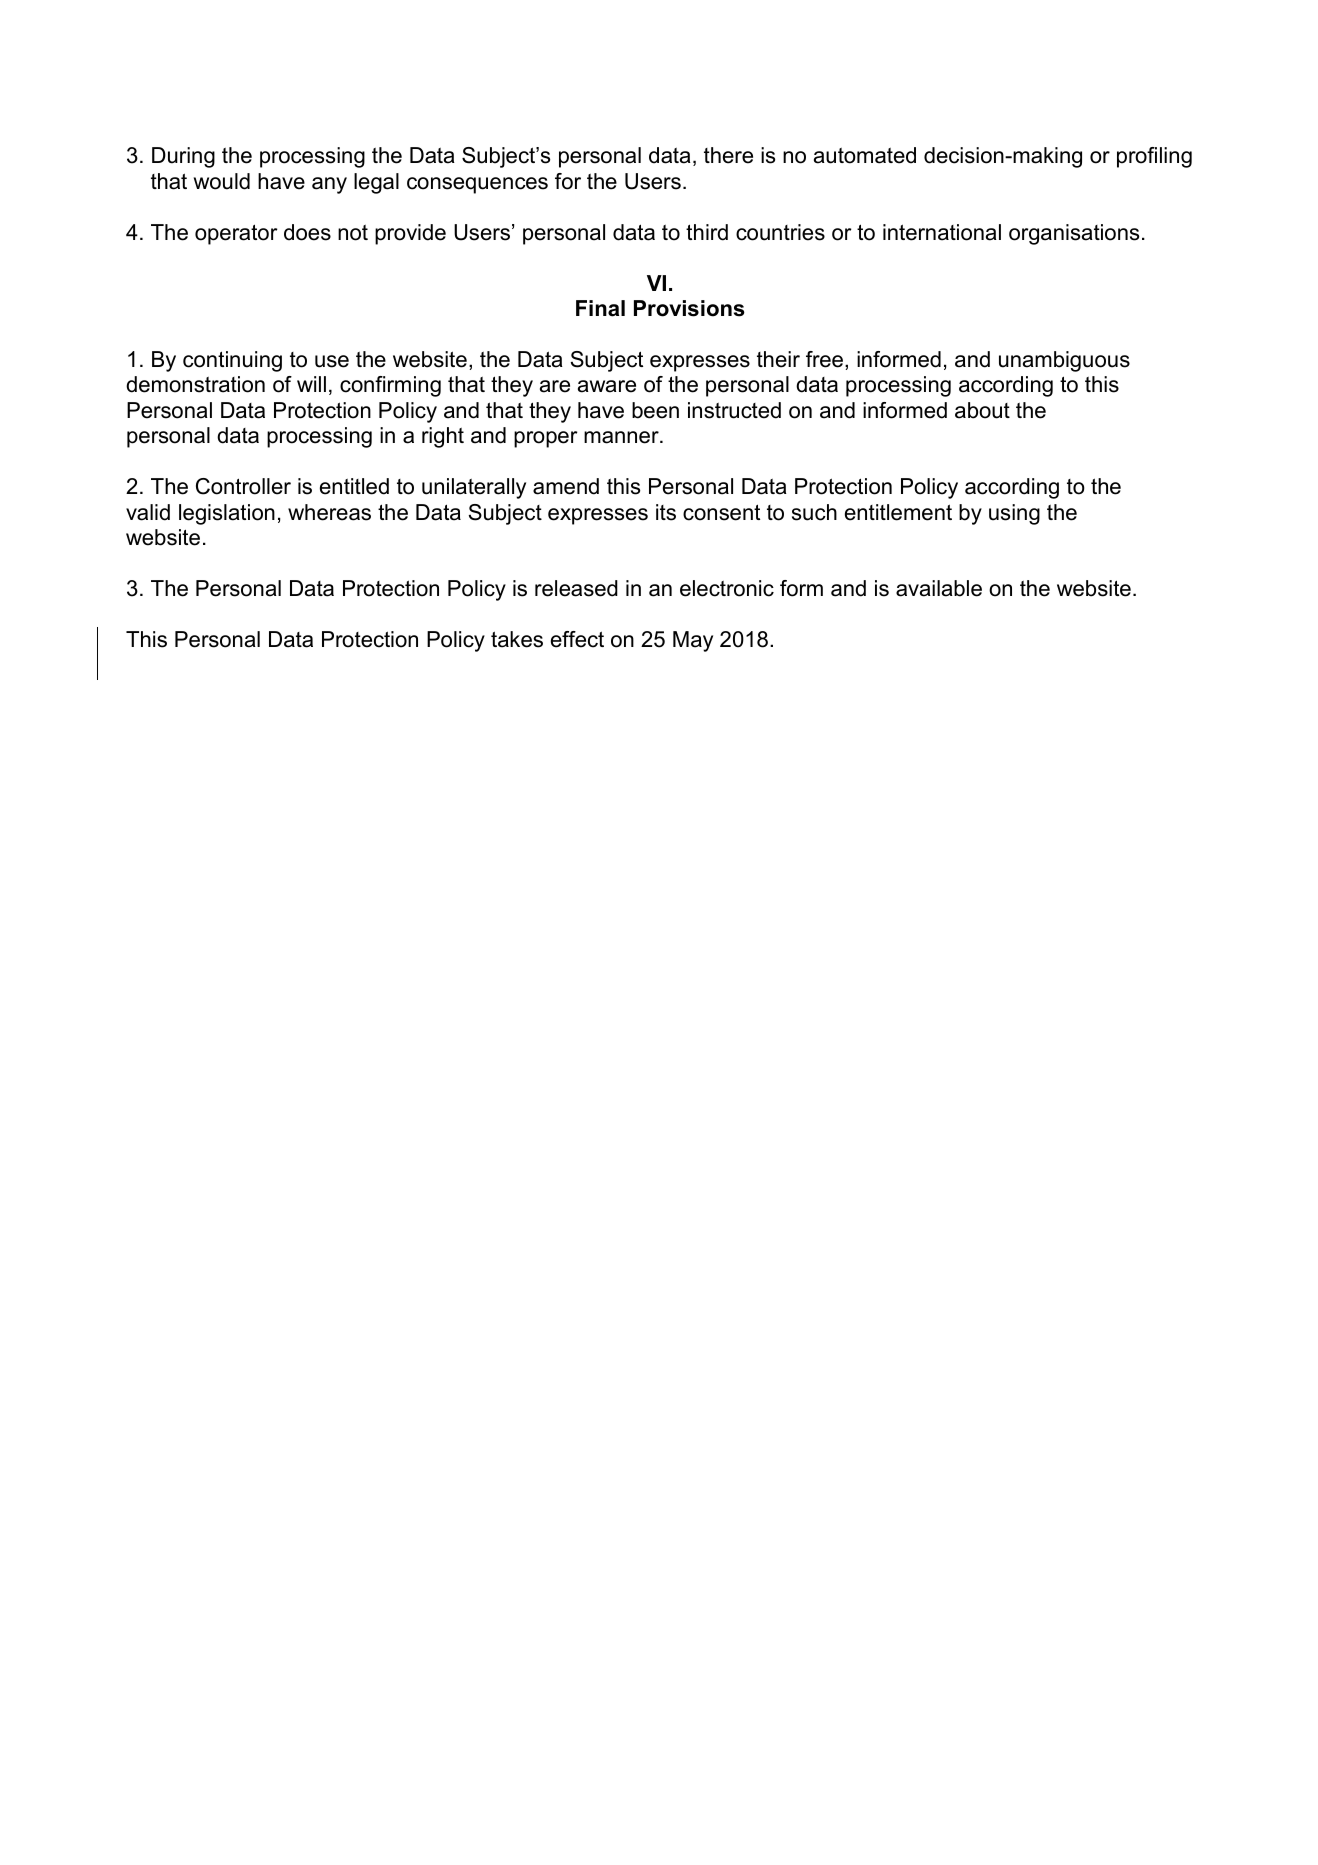  I want to click on would, so click(222, 181).
